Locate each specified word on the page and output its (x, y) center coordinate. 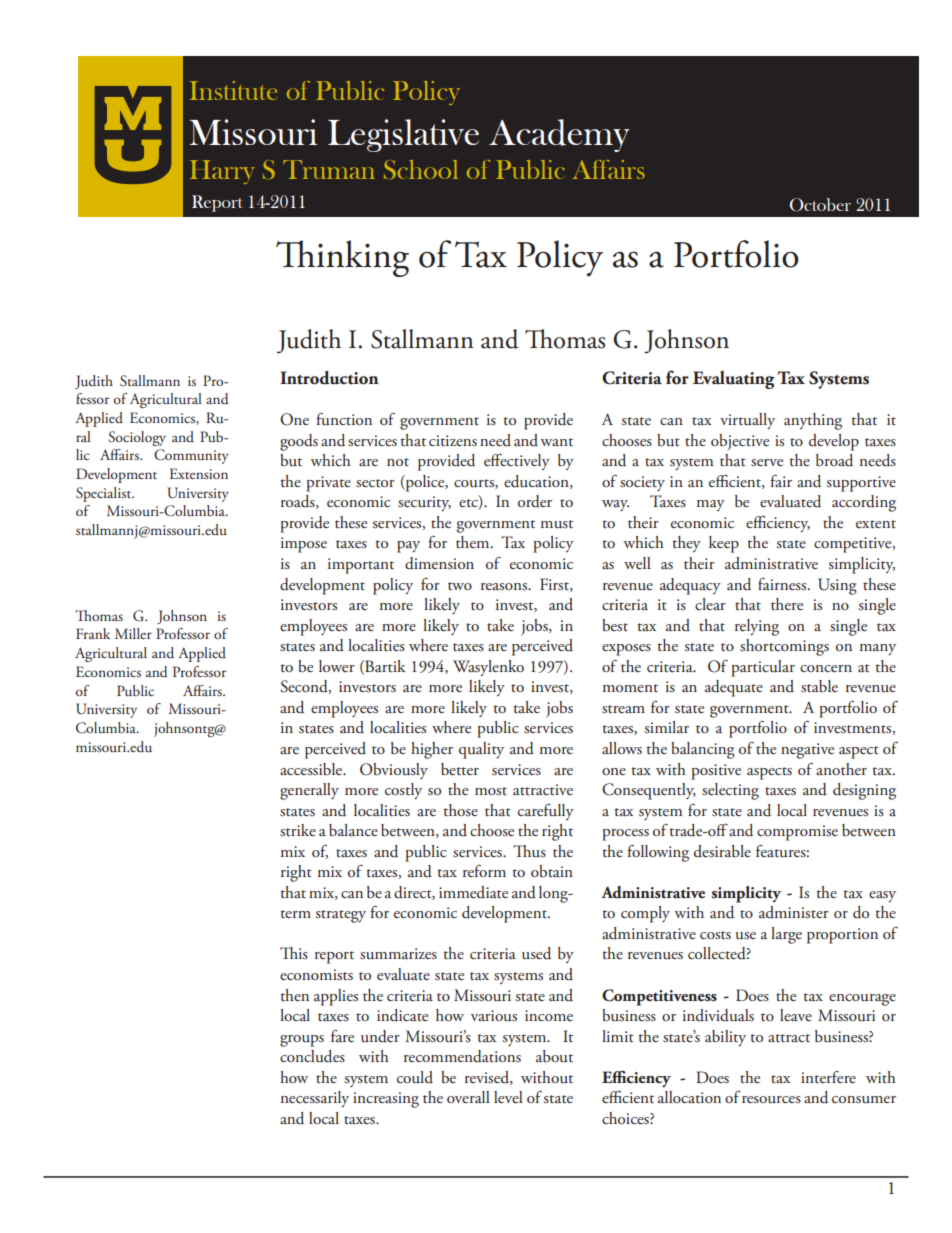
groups (302, 1041)
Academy (559, 135)
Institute (233, 90)
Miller (133, 633)
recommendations (462, 1056)
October (820, 205)
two (460, 586)
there (787, 604)
